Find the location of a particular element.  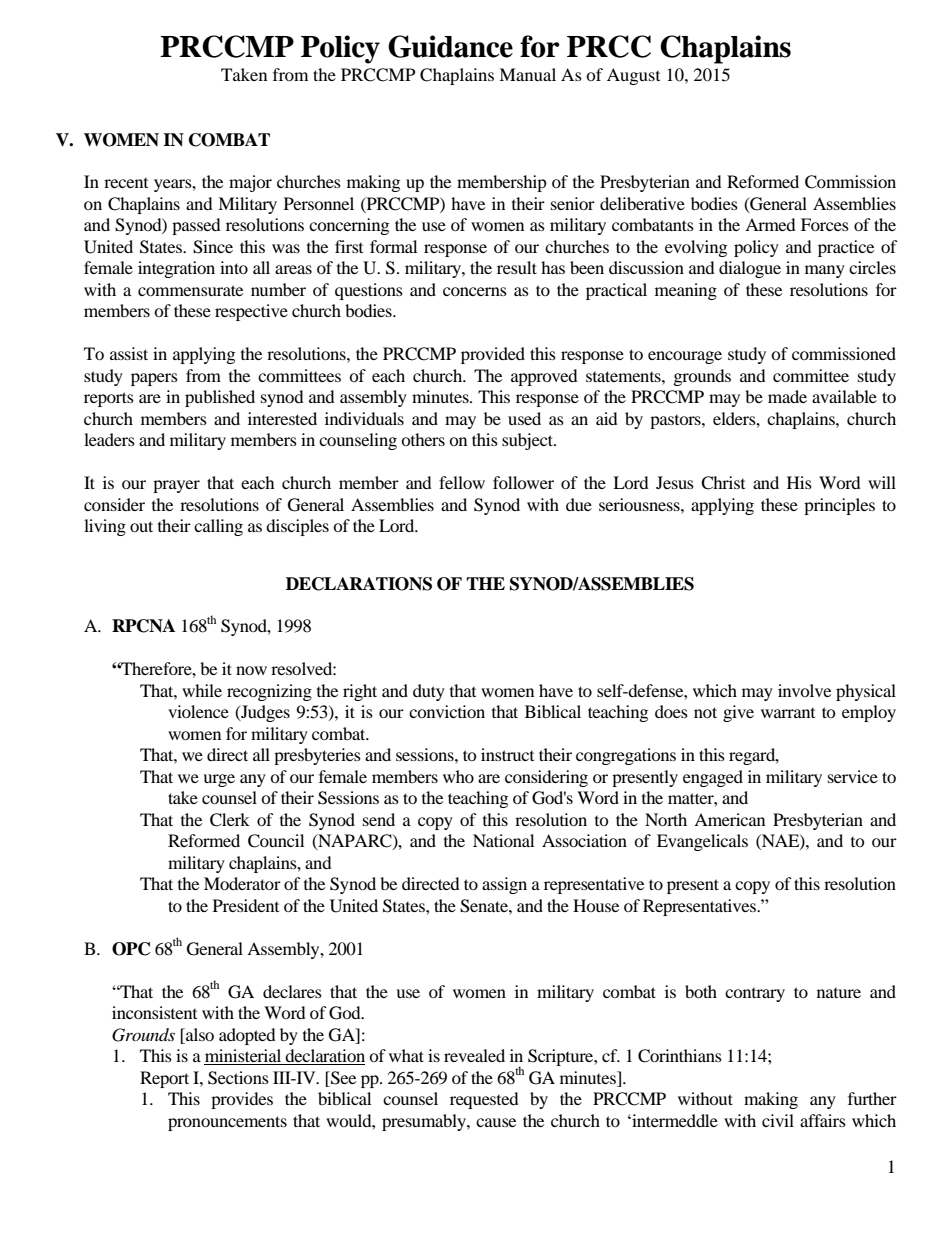

major is located at coordinates (250, 183).
